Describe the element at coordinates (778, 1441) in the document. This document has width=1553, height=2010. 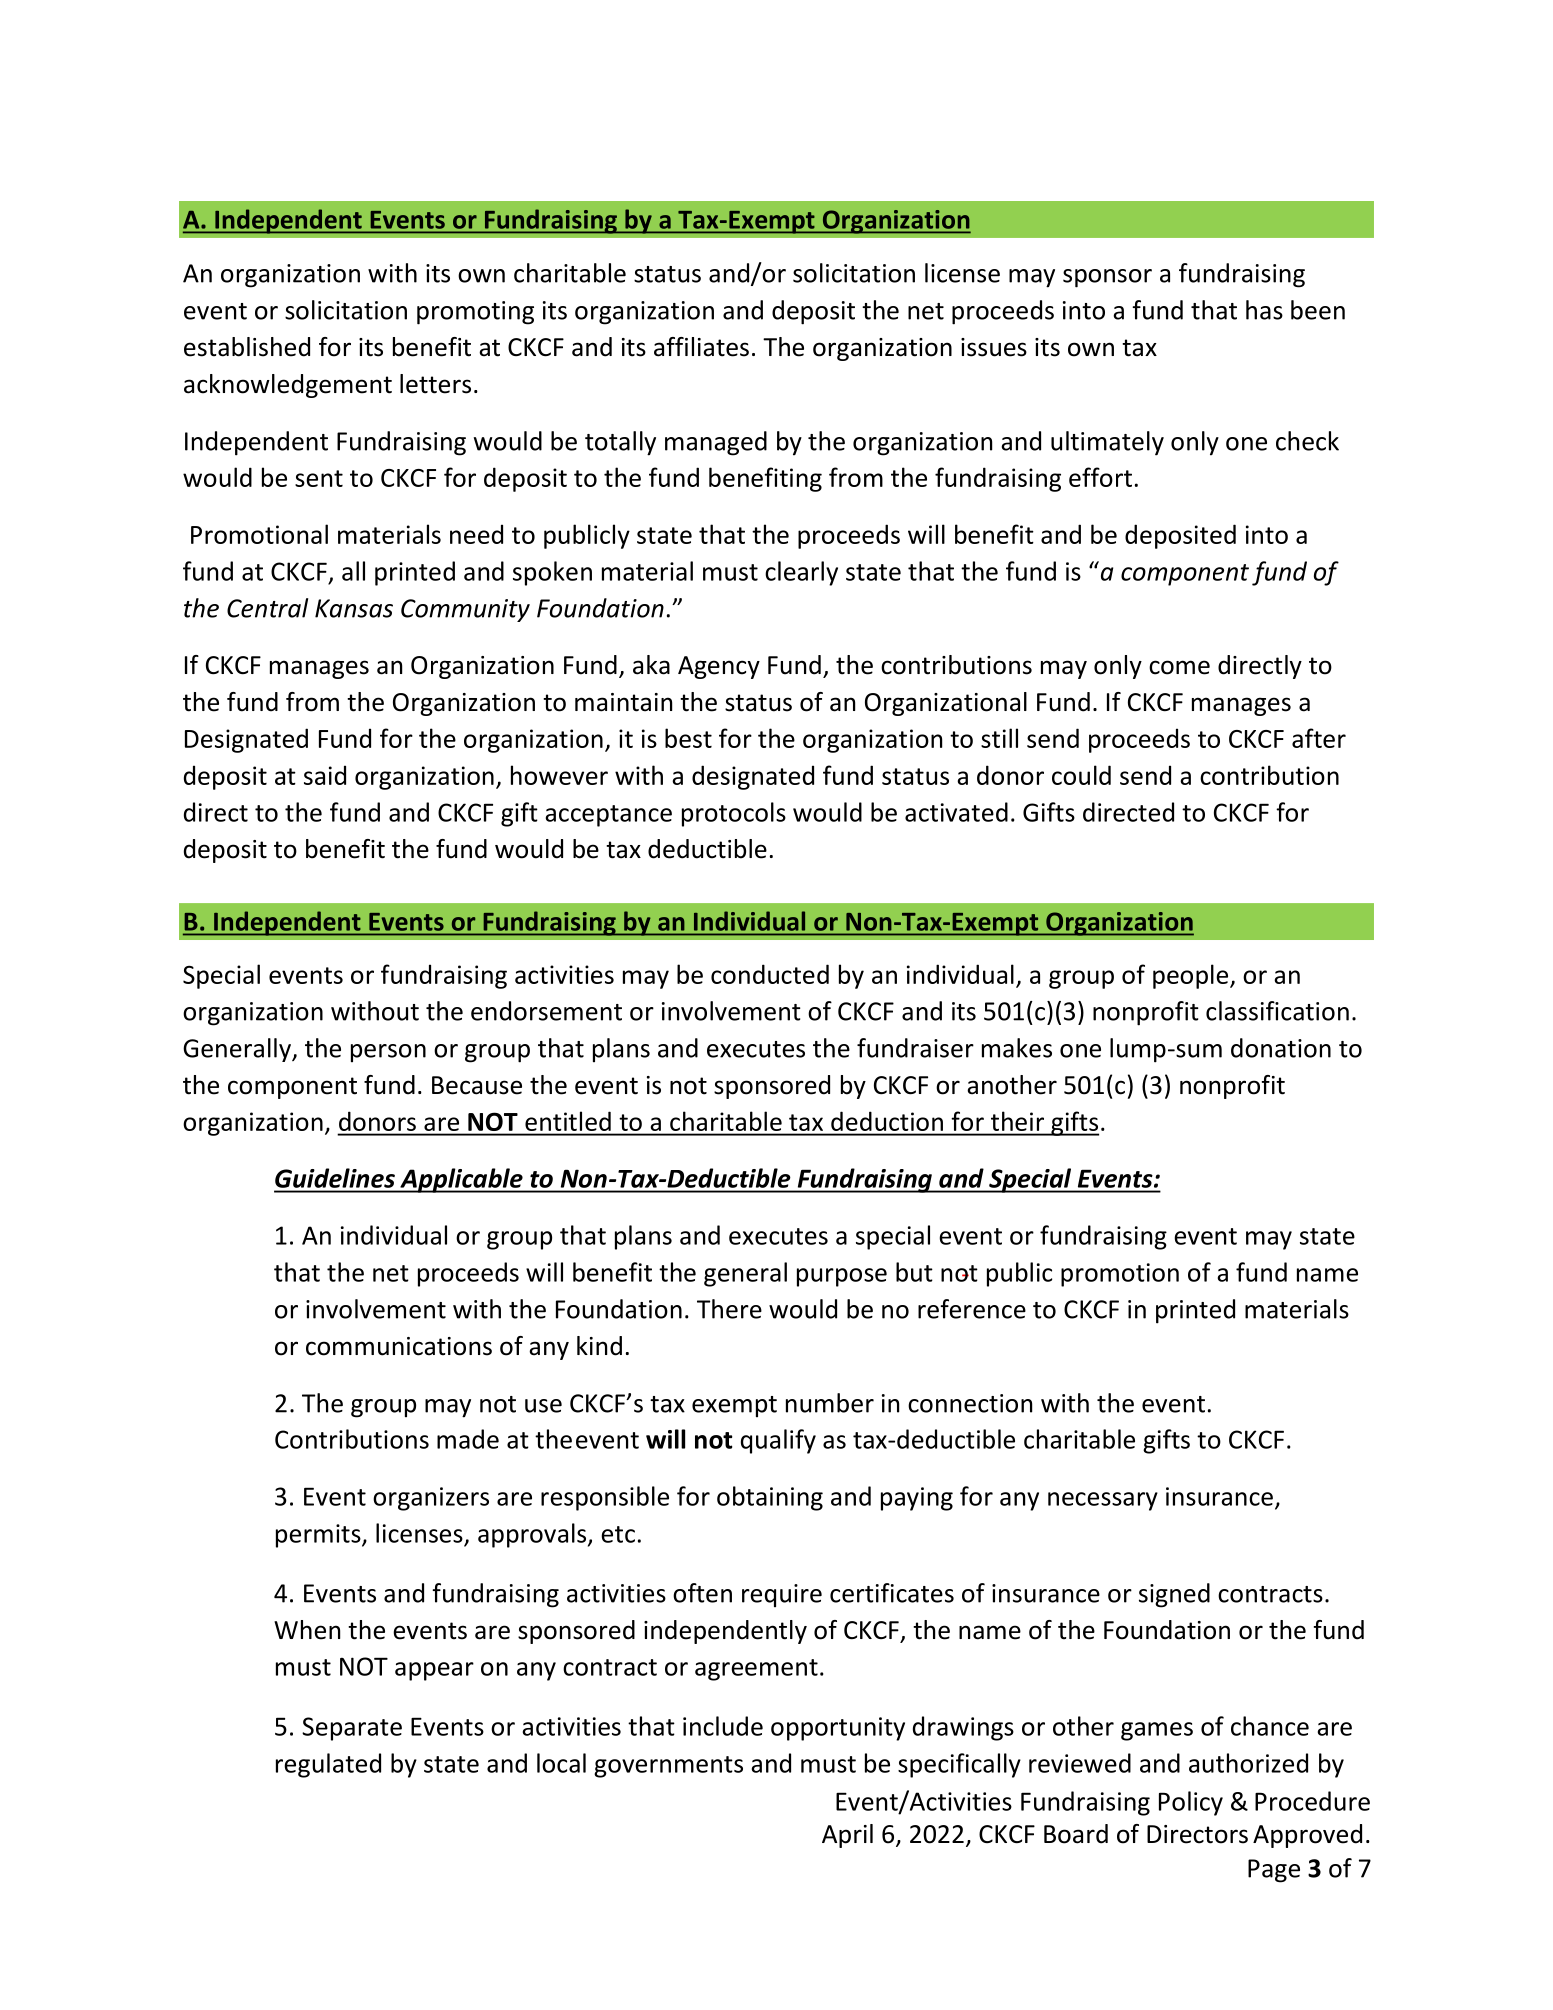
I see `qualify` at that location.
